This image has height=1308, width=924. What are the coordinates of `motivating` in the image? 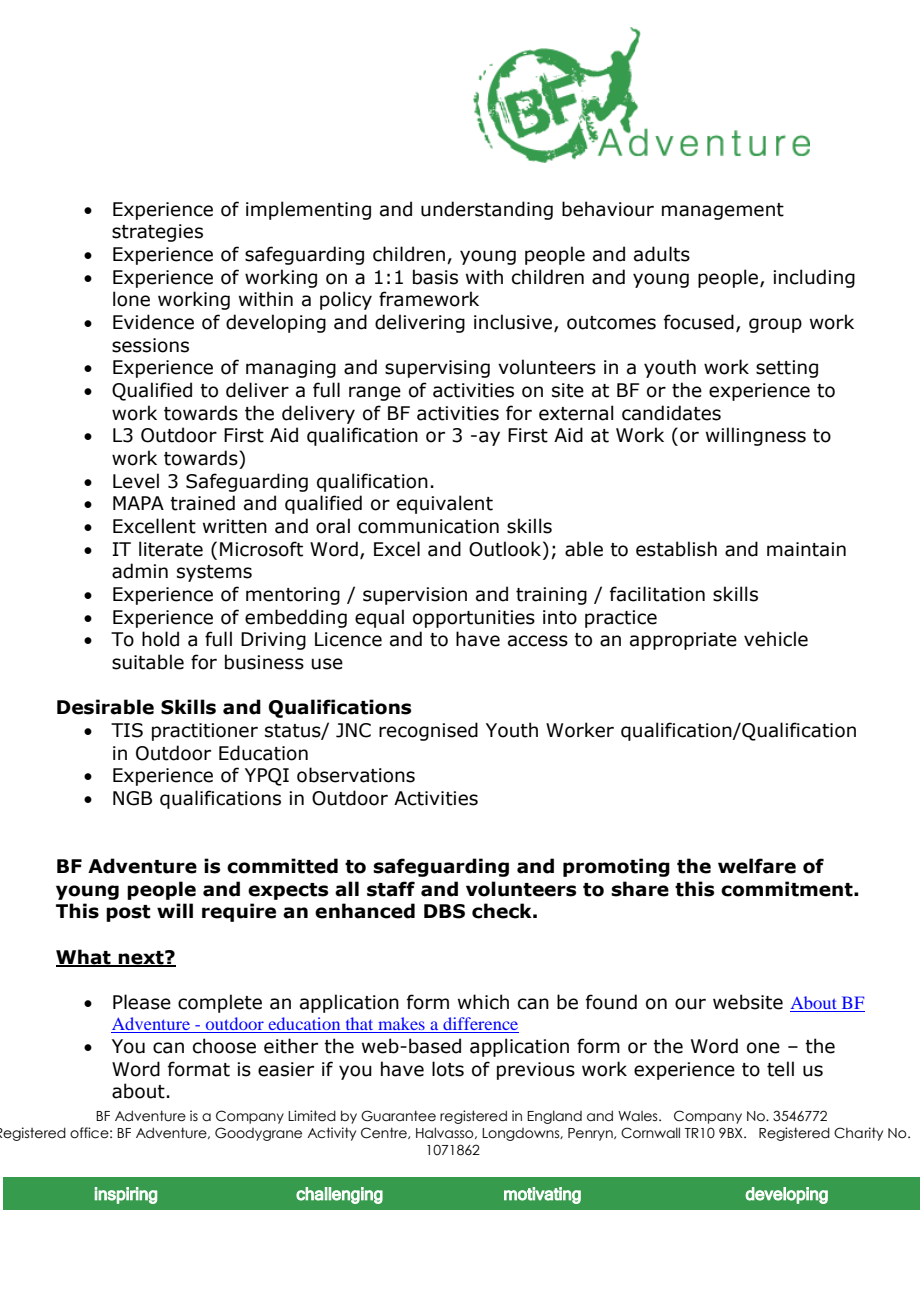 It's located at (542, 1195).
